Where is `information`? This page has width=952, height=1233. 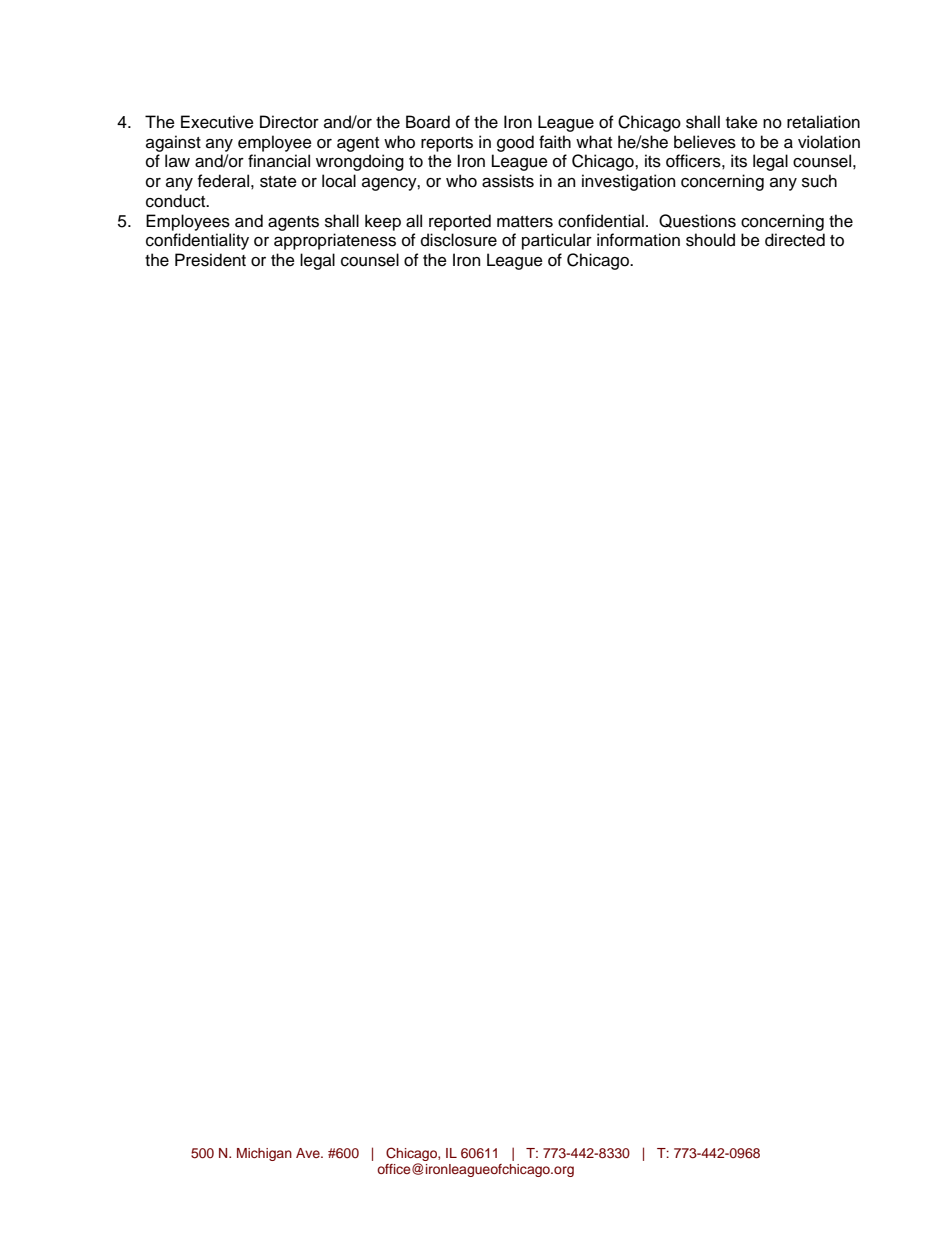 information is located at coordinates (638, 240).
